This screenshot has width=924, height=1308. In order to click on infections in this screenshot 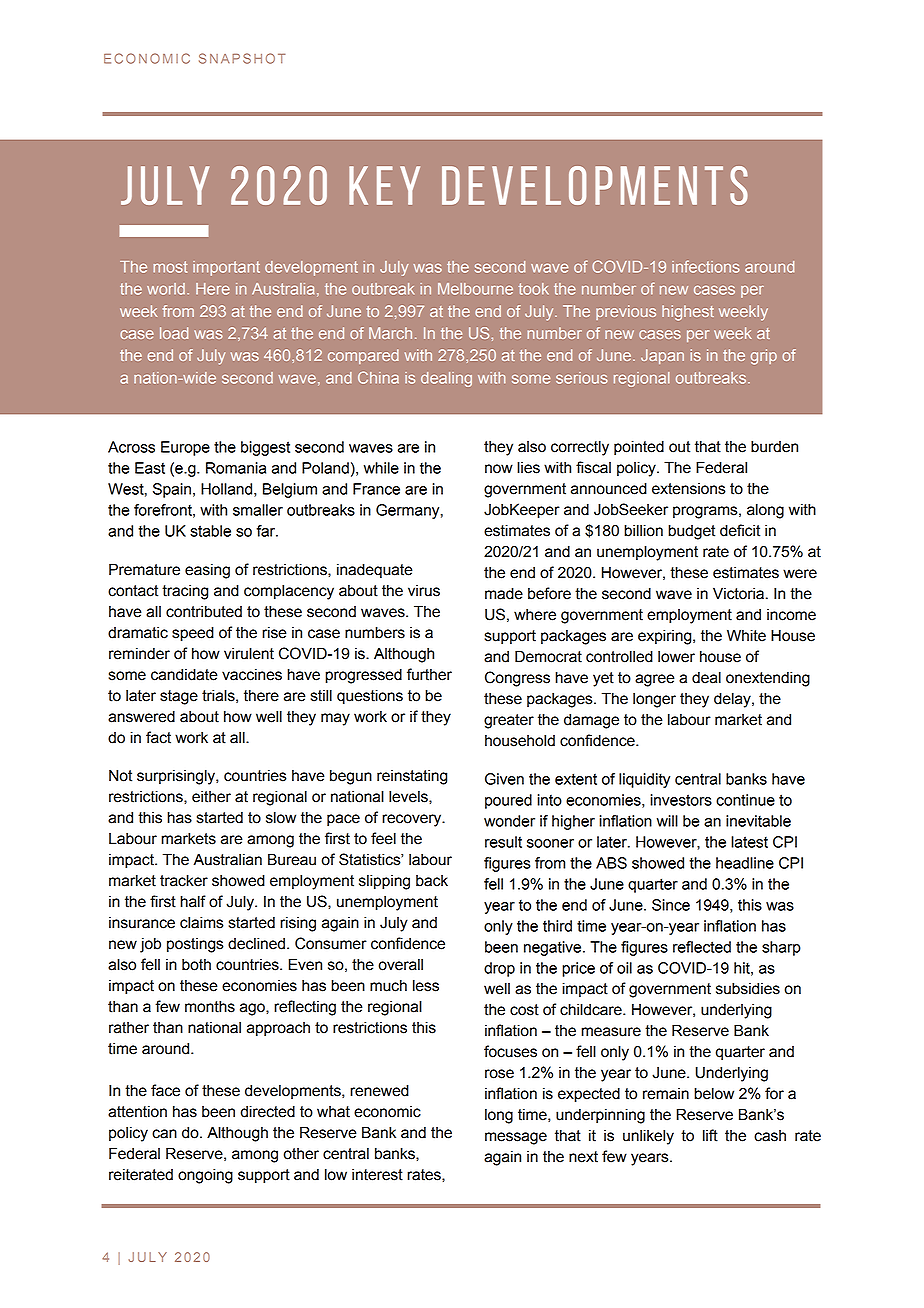, I will do `click(706, 266)`.
